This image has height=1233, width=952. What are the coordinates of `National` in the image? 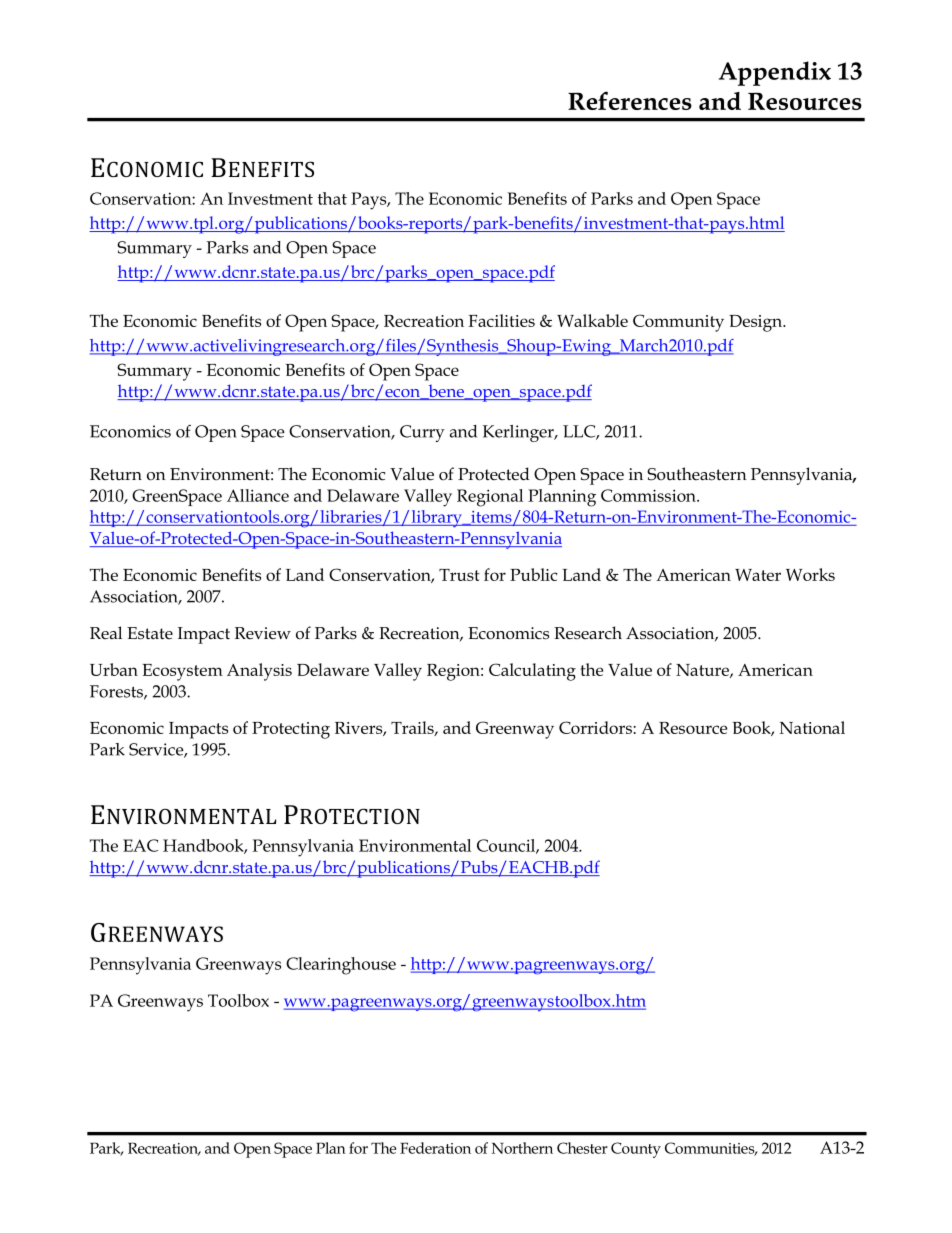 It's located at (812, 727).
